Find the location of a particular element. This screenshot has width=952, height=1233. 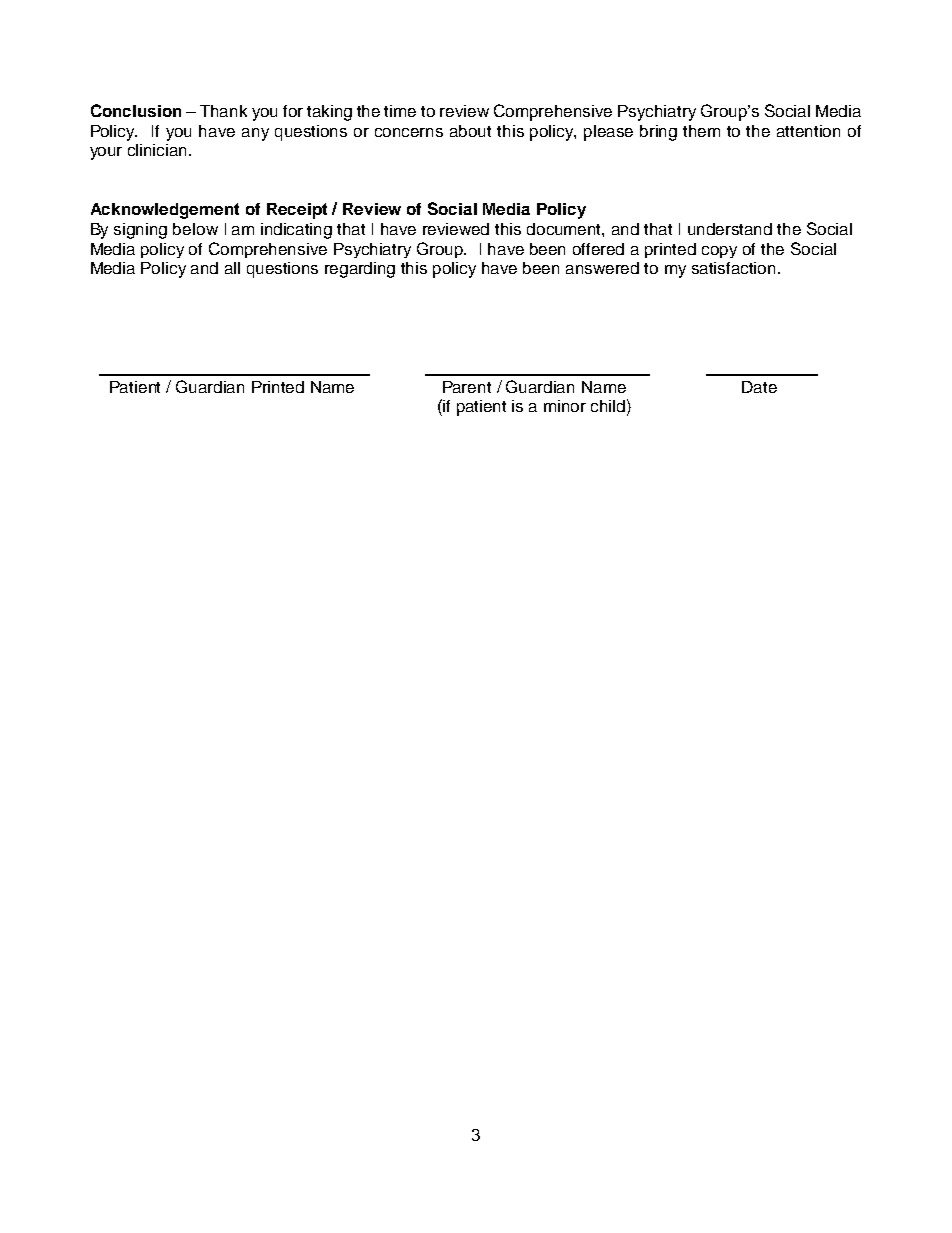

understand is located at coordinates (730, 229).
